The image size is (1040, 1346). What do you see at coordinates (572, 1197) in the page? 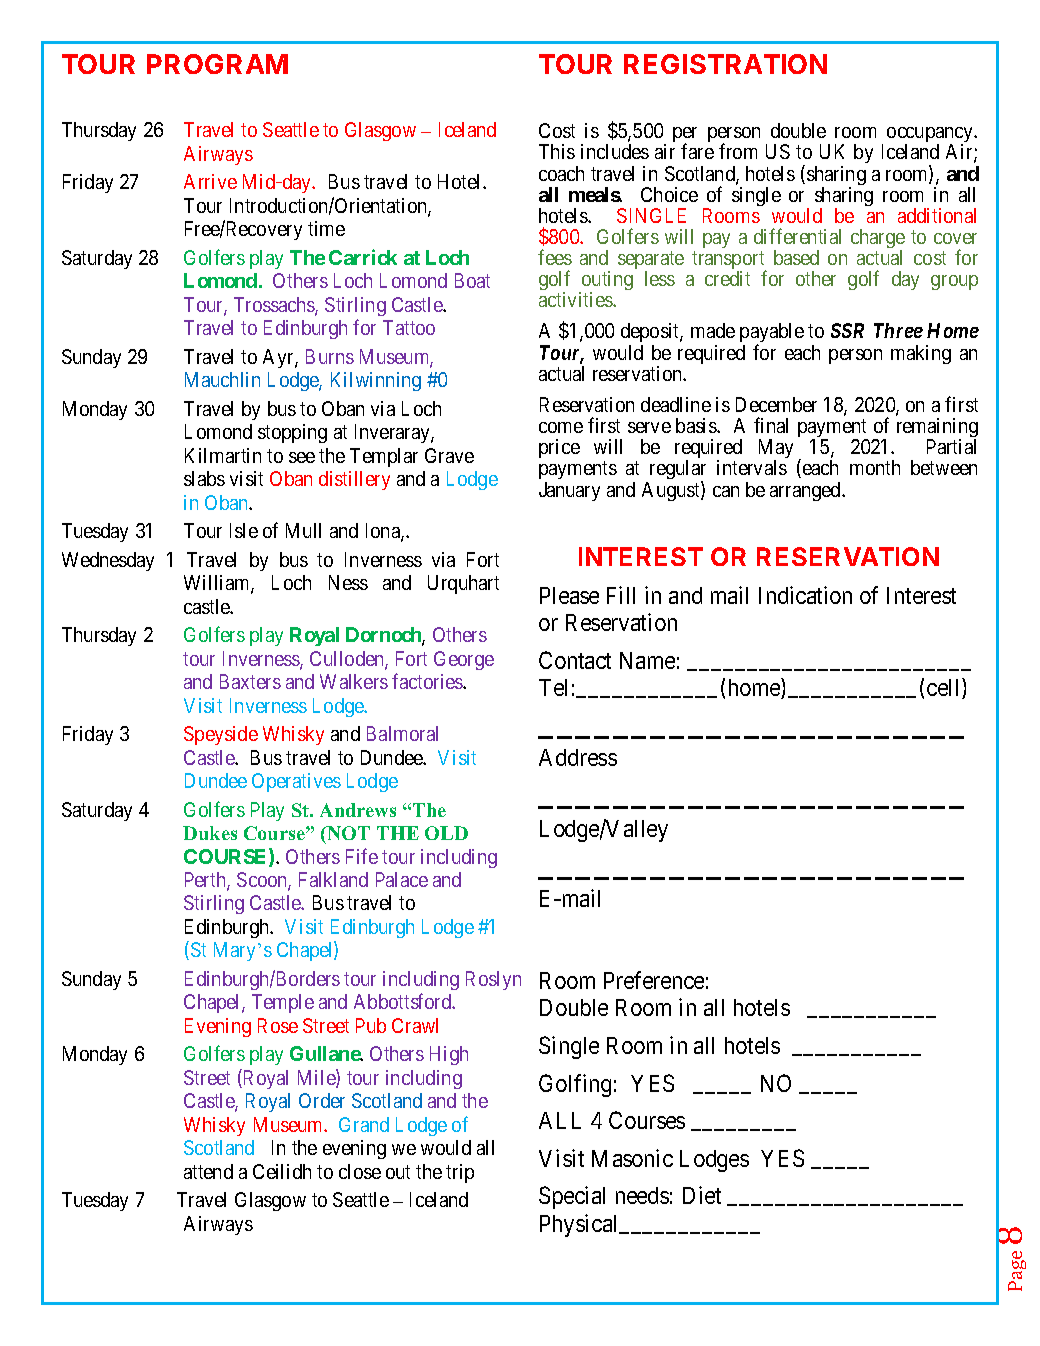
I see `Special` at bounding box center [572, 1197].
